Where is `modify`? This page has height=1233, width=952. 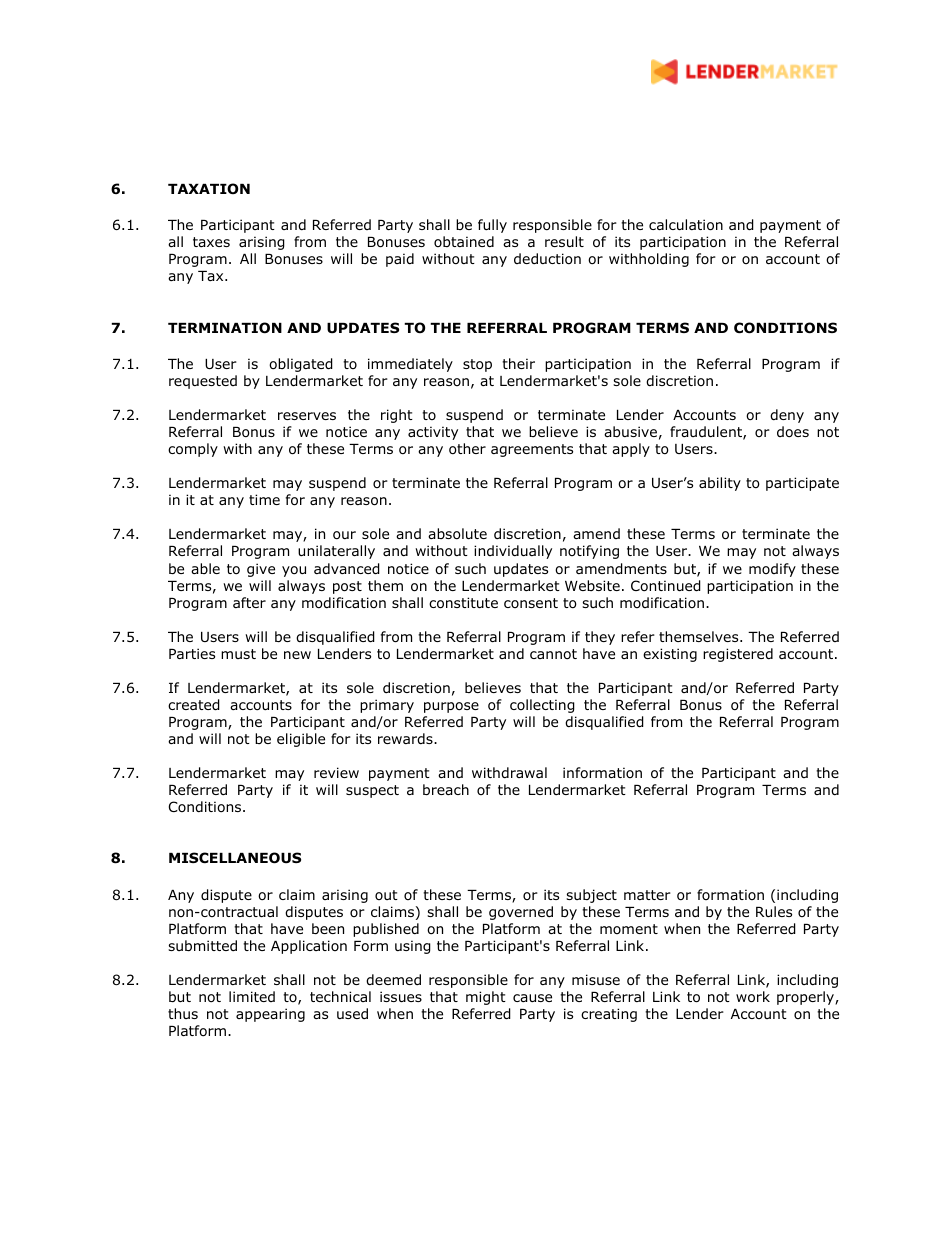
modify is located at coordinates (772, 570).
